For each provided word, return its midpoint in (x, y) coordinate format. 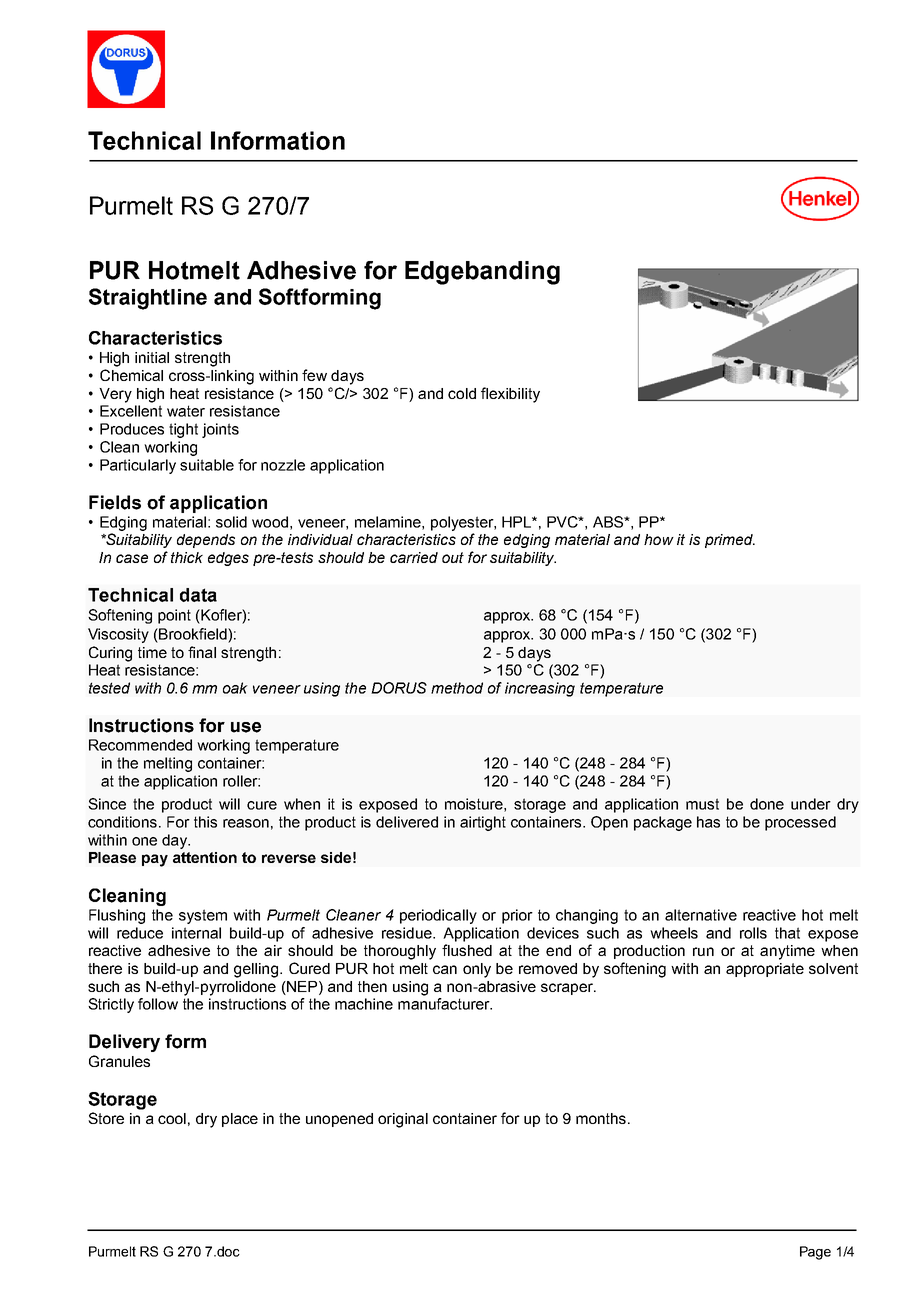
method (457, 688)
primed (730, 541)
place (240, 1120)
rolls (753, 933)
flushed (467, 950)
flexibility (510, 395)
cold (462, 393)
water (186, 411)
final (202, 652)
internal (196, 933)
